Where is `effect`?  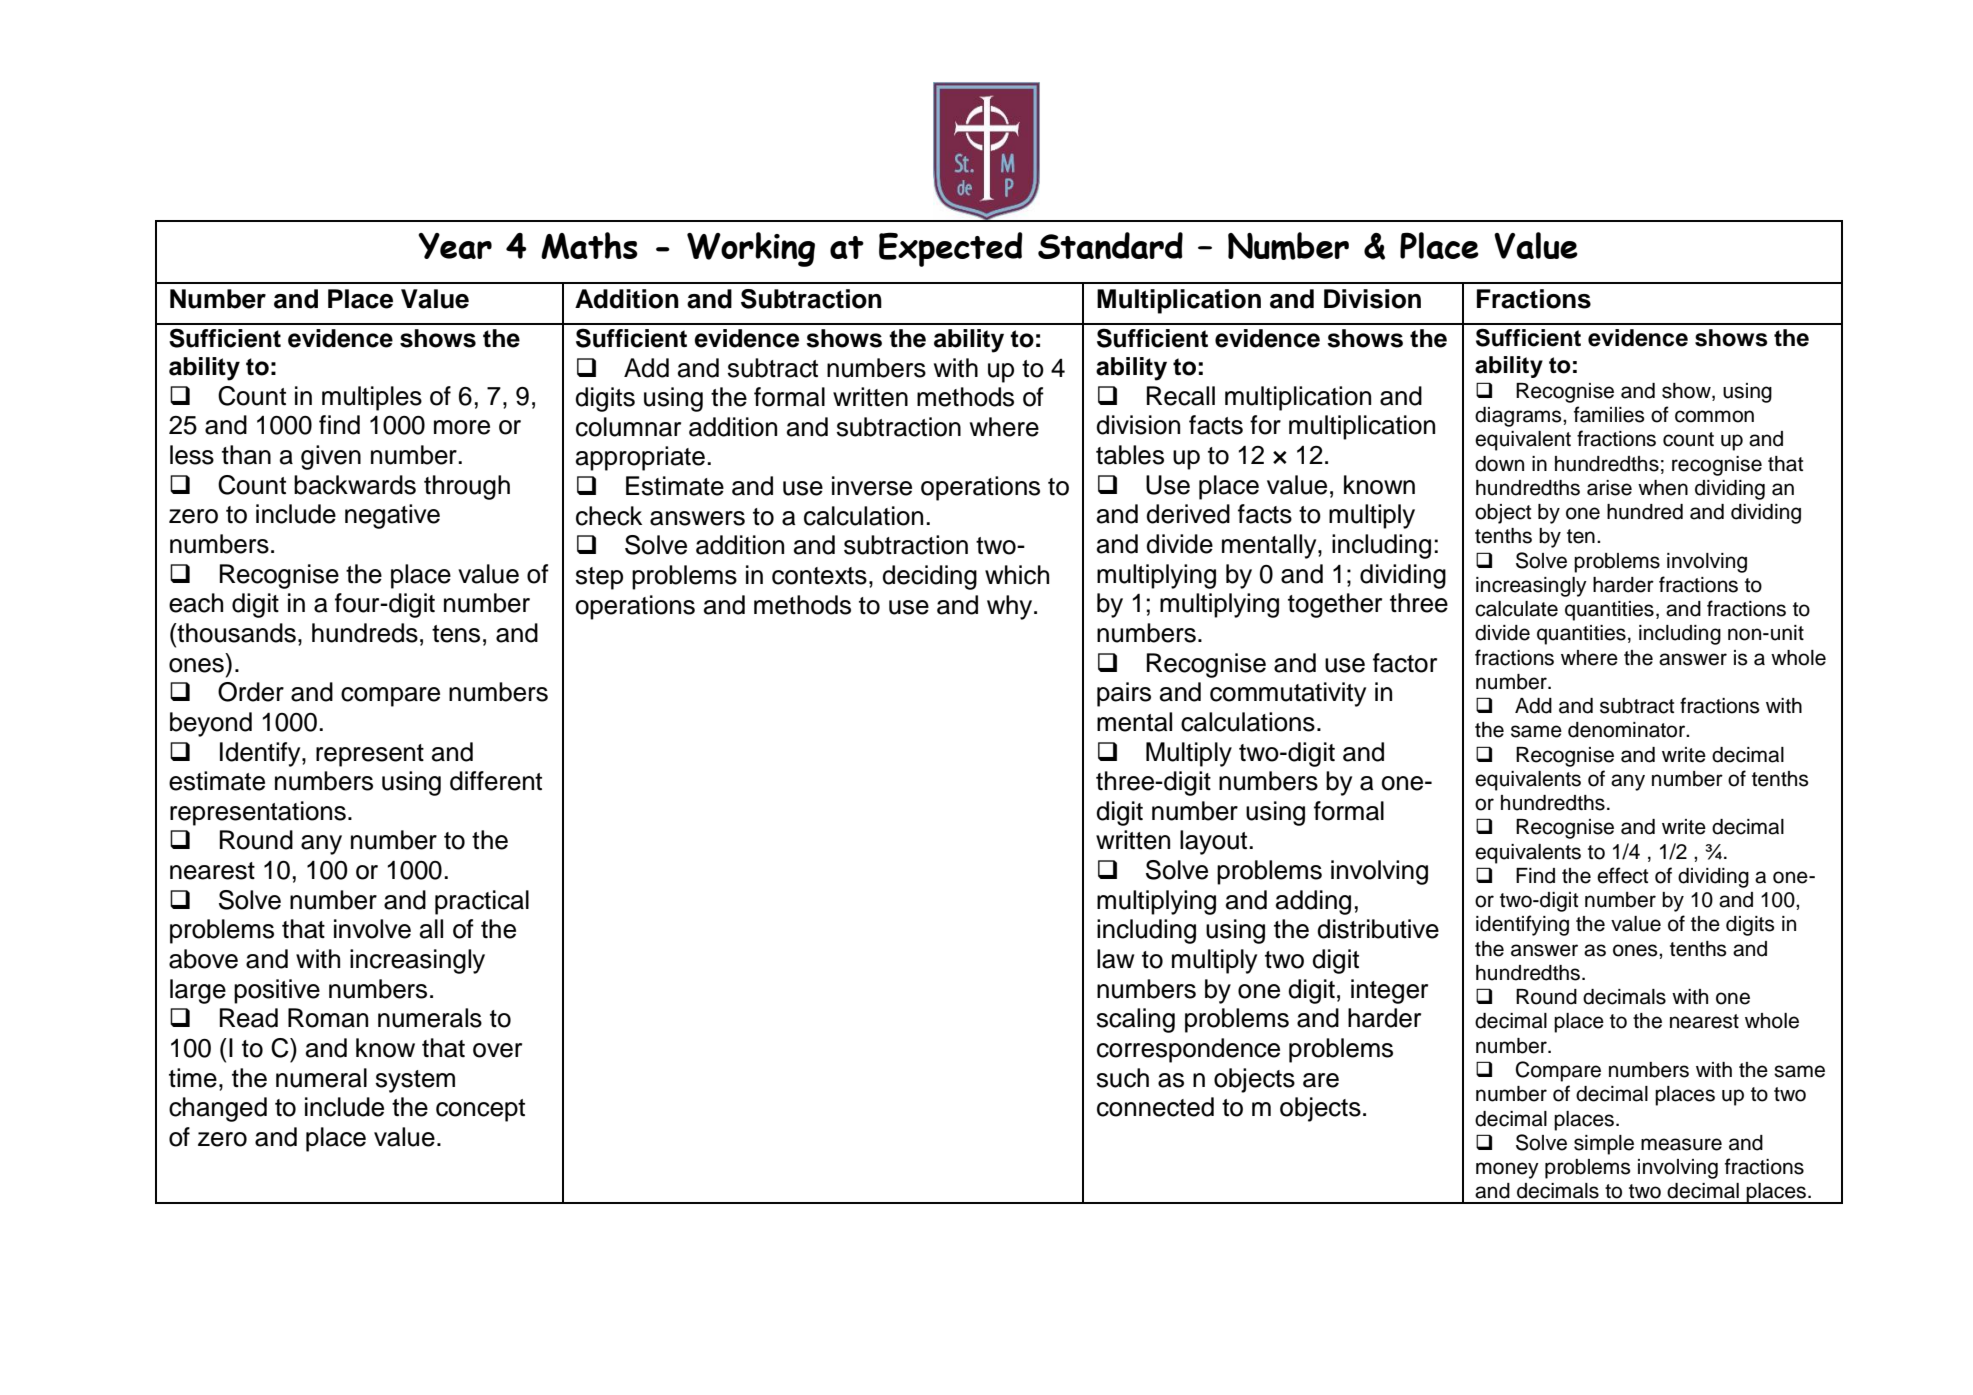
effect is located at coordinates (1622, 875).
